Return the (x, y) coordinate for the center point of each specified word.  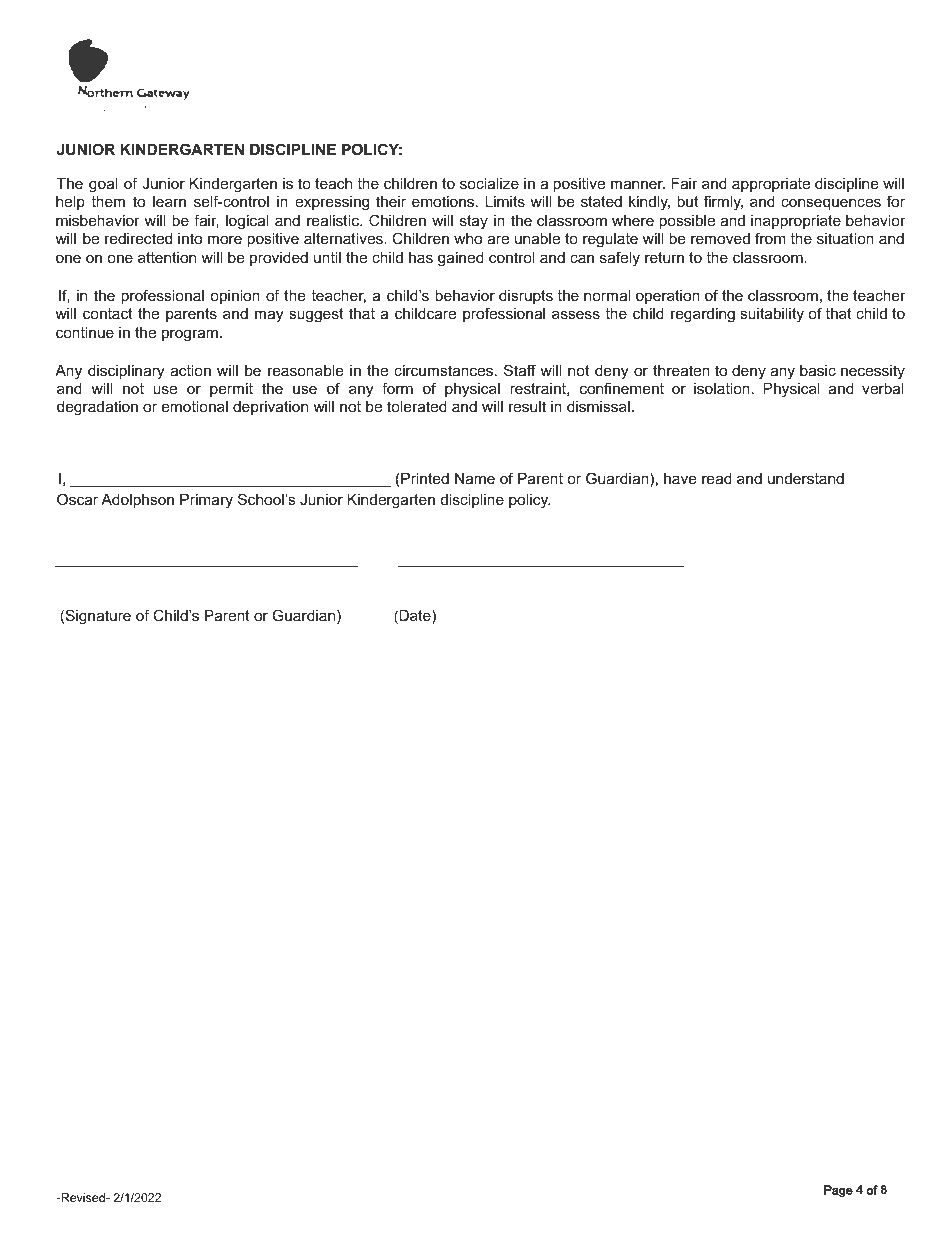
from (770, 238)
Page (838, 1191)
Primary (206, 501)
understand (806, 478)
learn (169, 201)
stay (474, 222)
